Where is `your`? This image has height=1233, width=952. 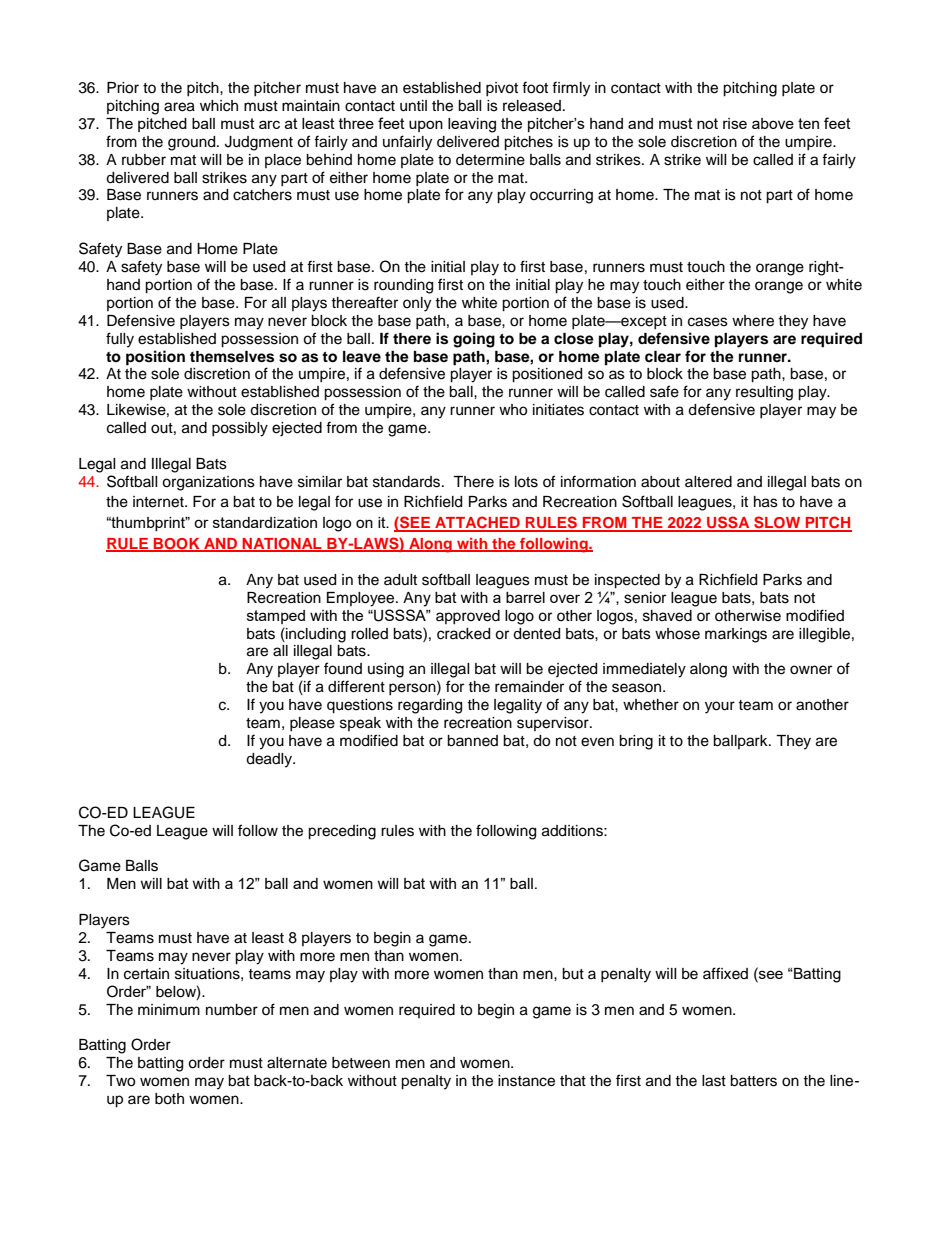
your is located at coordinates (720, 707).
